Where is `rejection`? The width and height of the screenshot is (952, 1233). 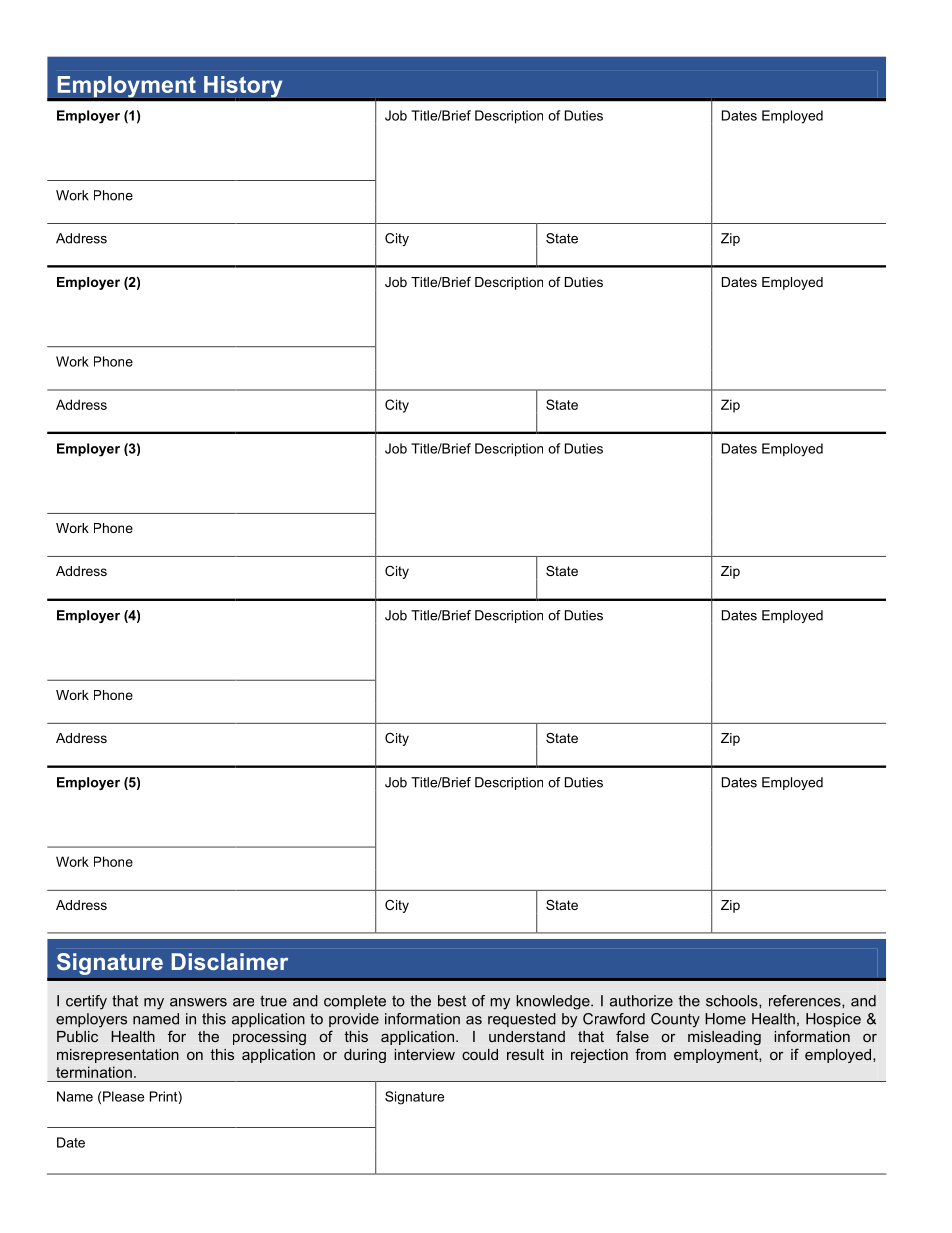 rejection is located at coordinates (599, 1056).
